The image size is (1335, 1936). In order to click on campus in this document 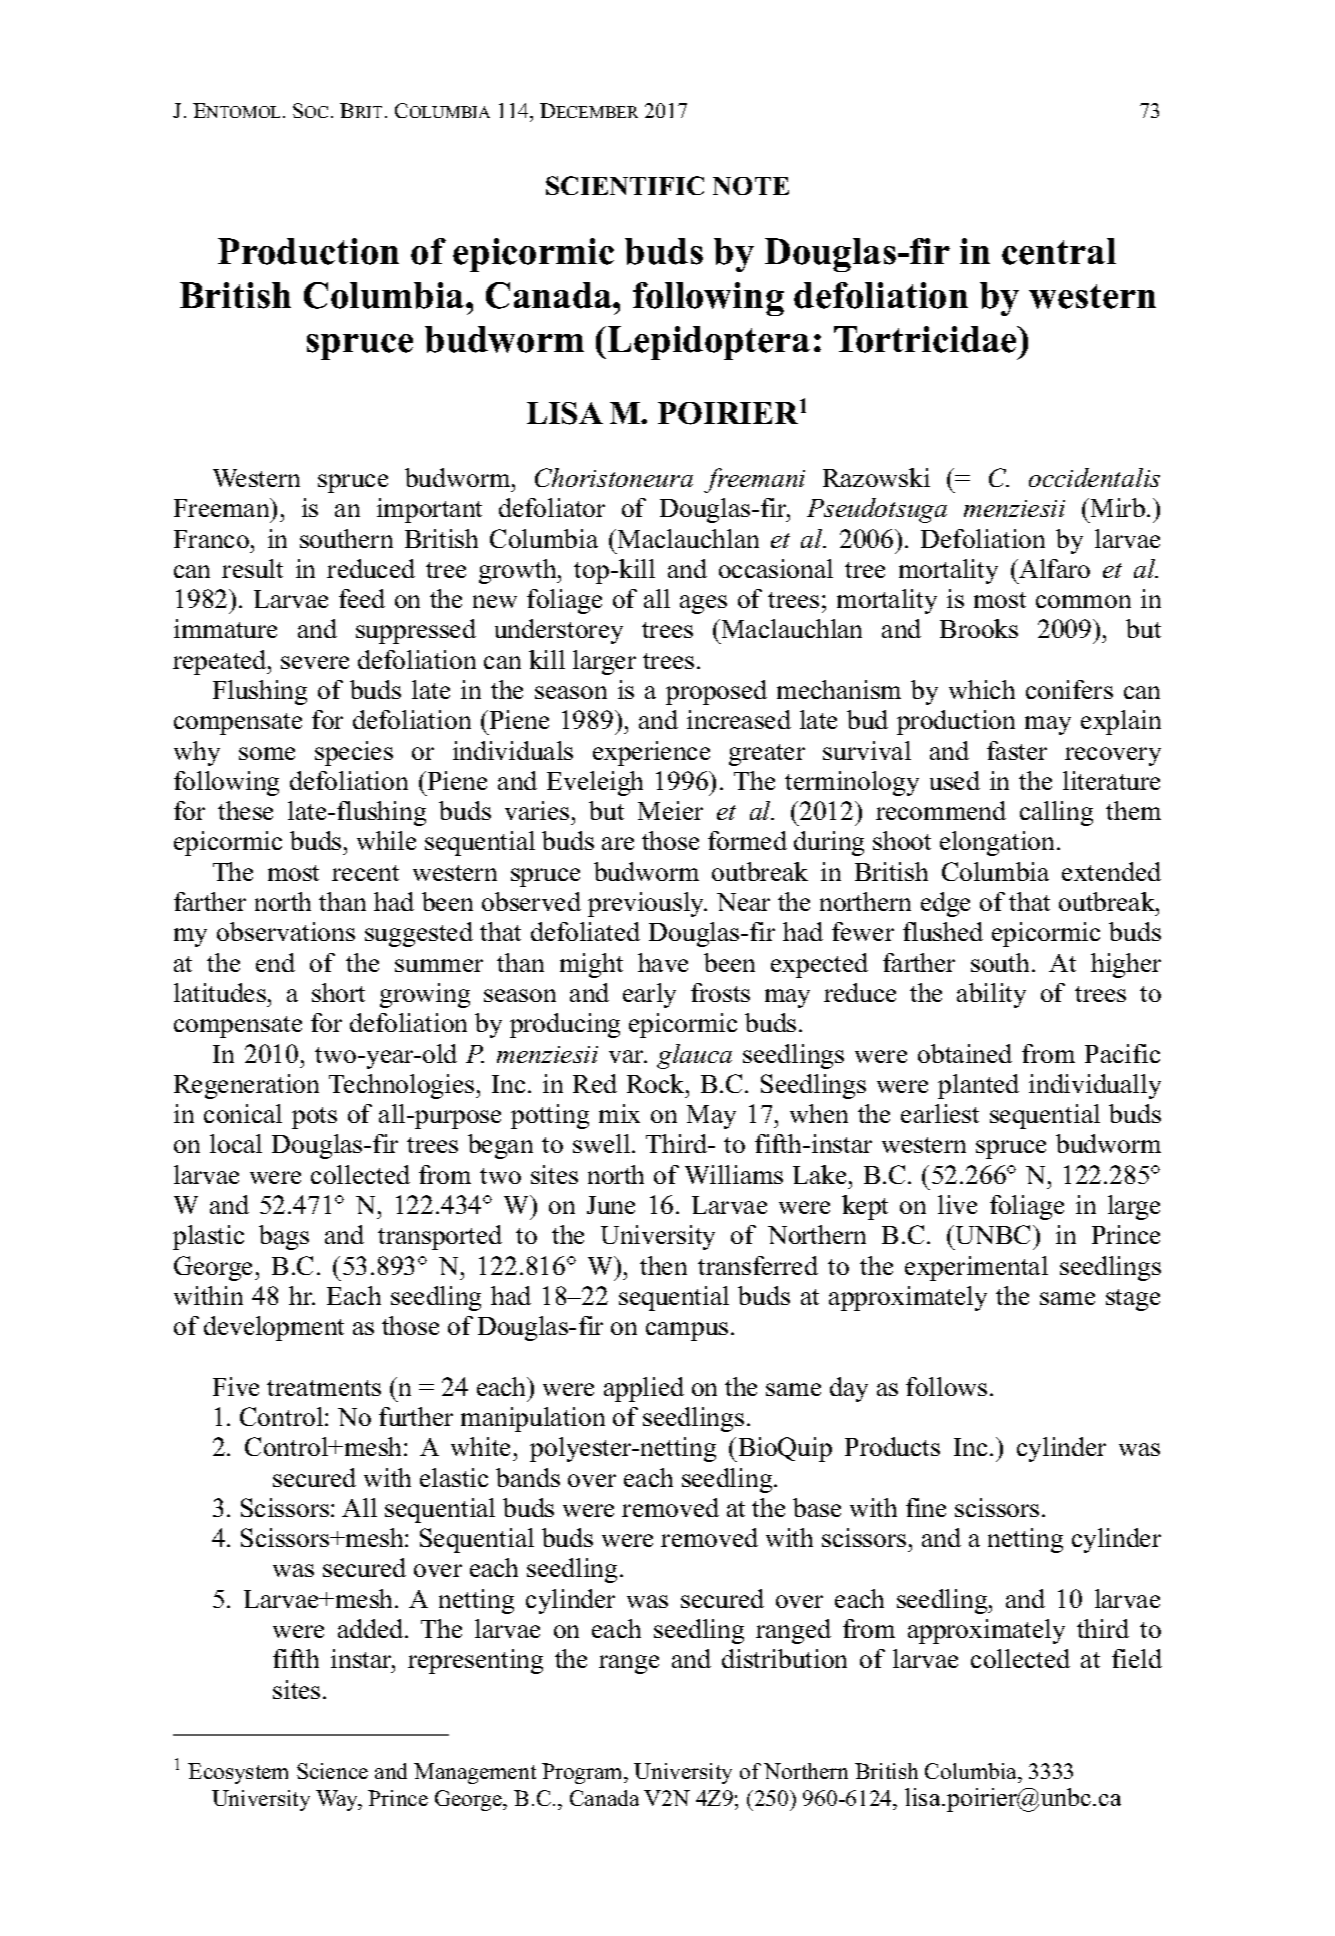, I will do `click(687, 1331)`.
